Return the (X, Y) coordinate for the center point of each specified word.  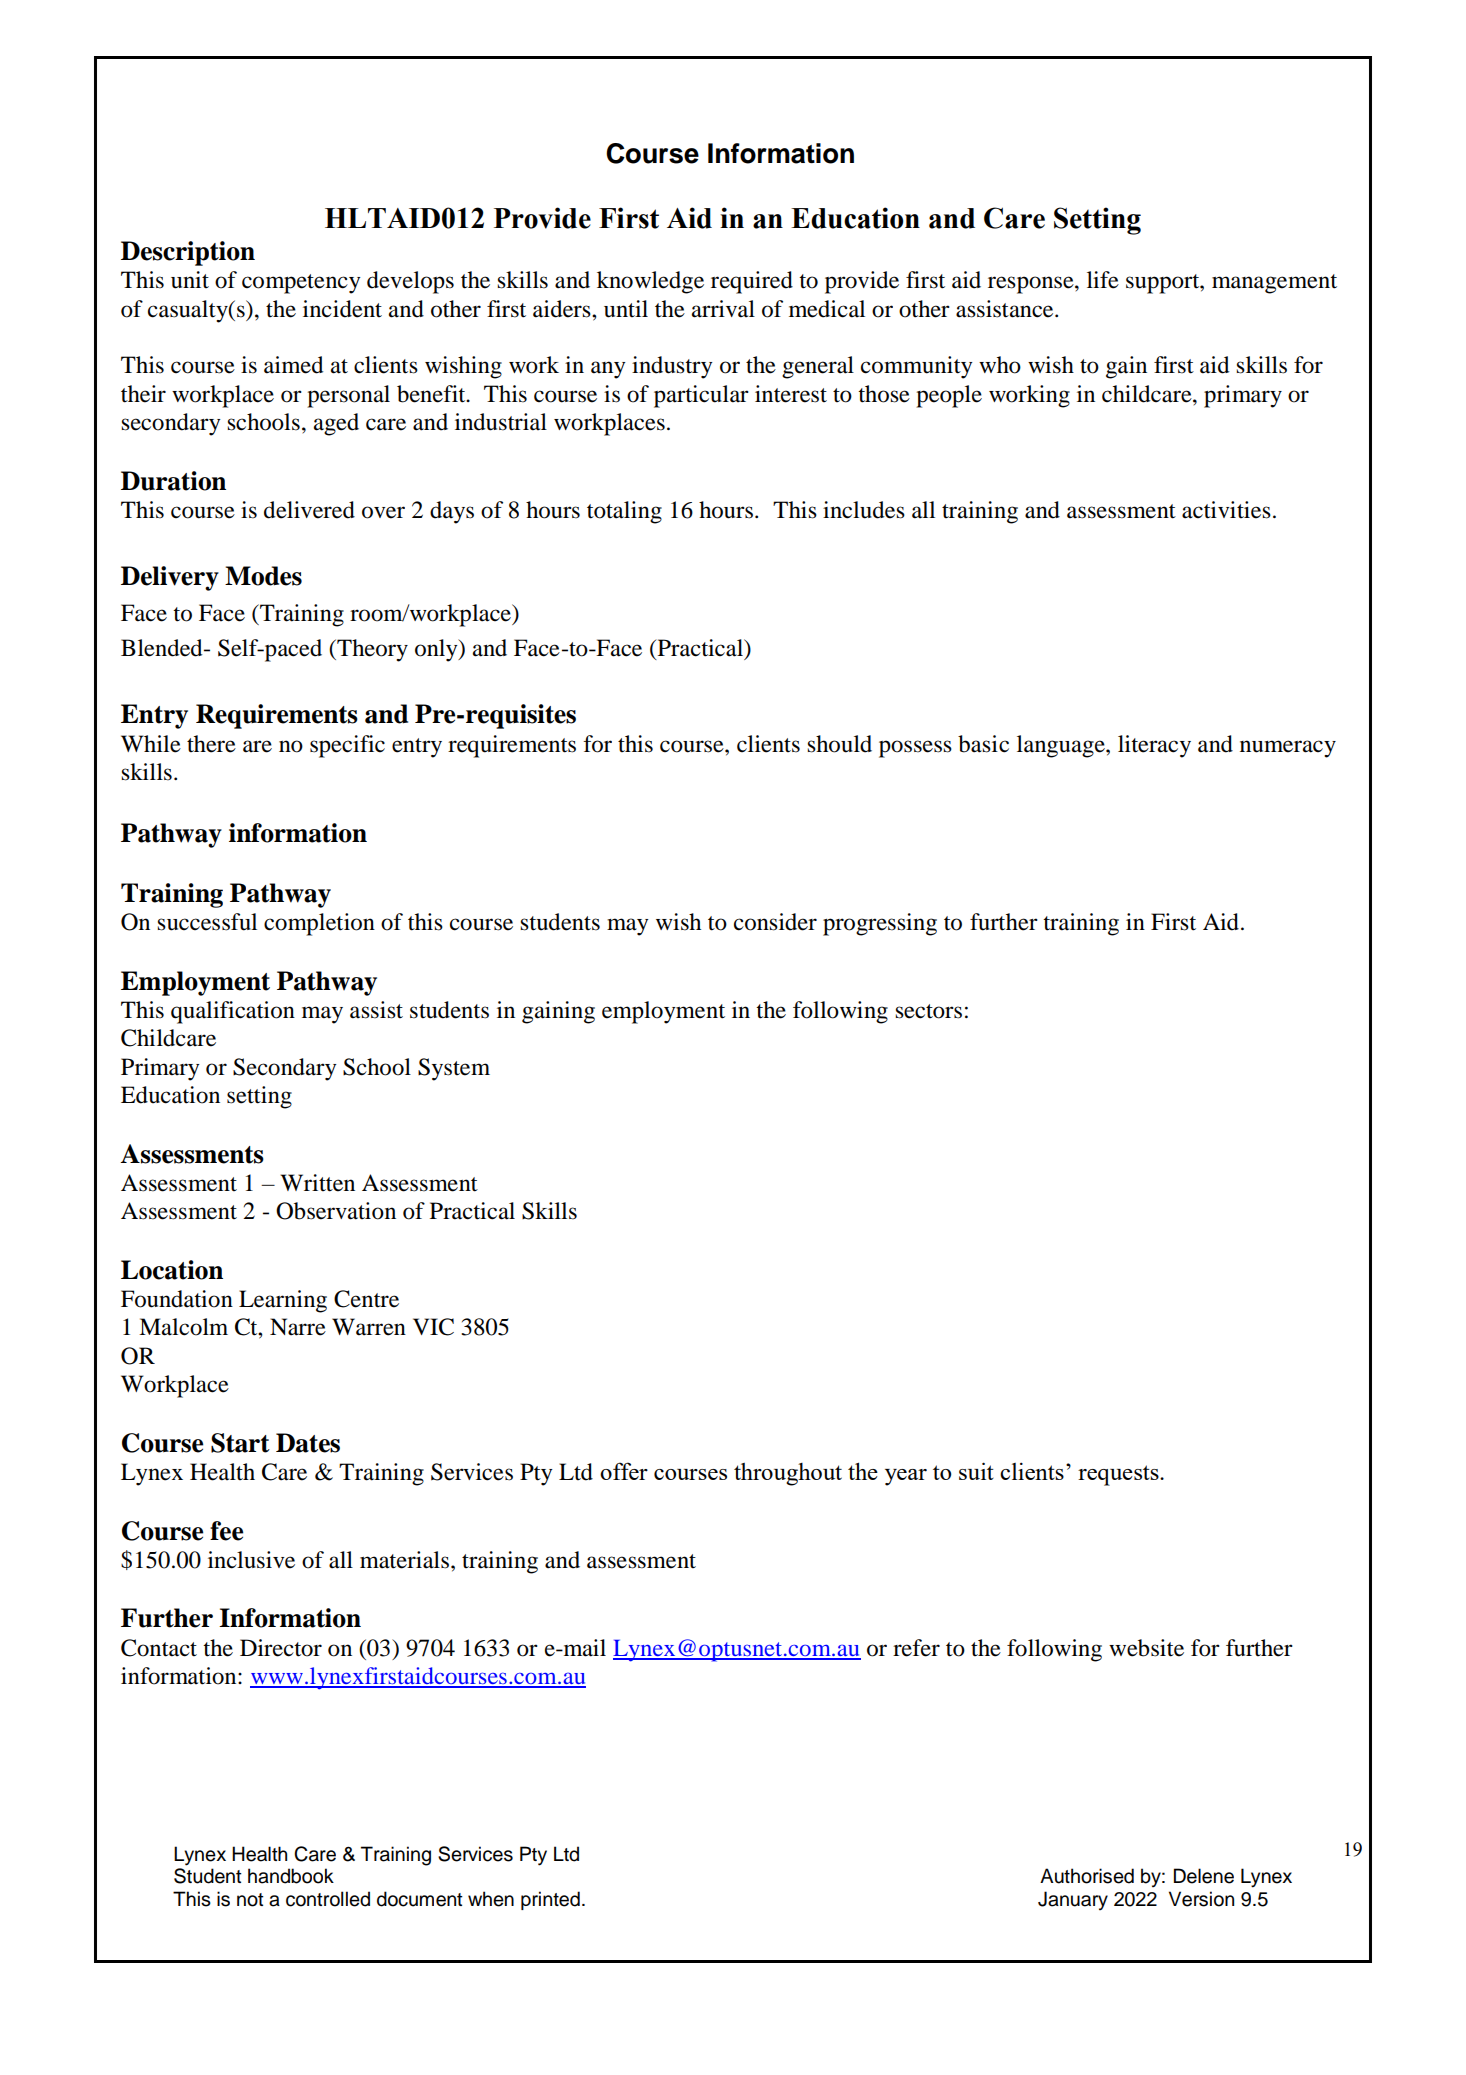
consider (775, 922)
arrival (723, 309)
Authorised (1087, 1876)
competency (301, 284)
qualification (233, 1012)
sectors (928, 1011)
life (1103, 280)
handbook (291, 1876)
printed (550, 1900)
